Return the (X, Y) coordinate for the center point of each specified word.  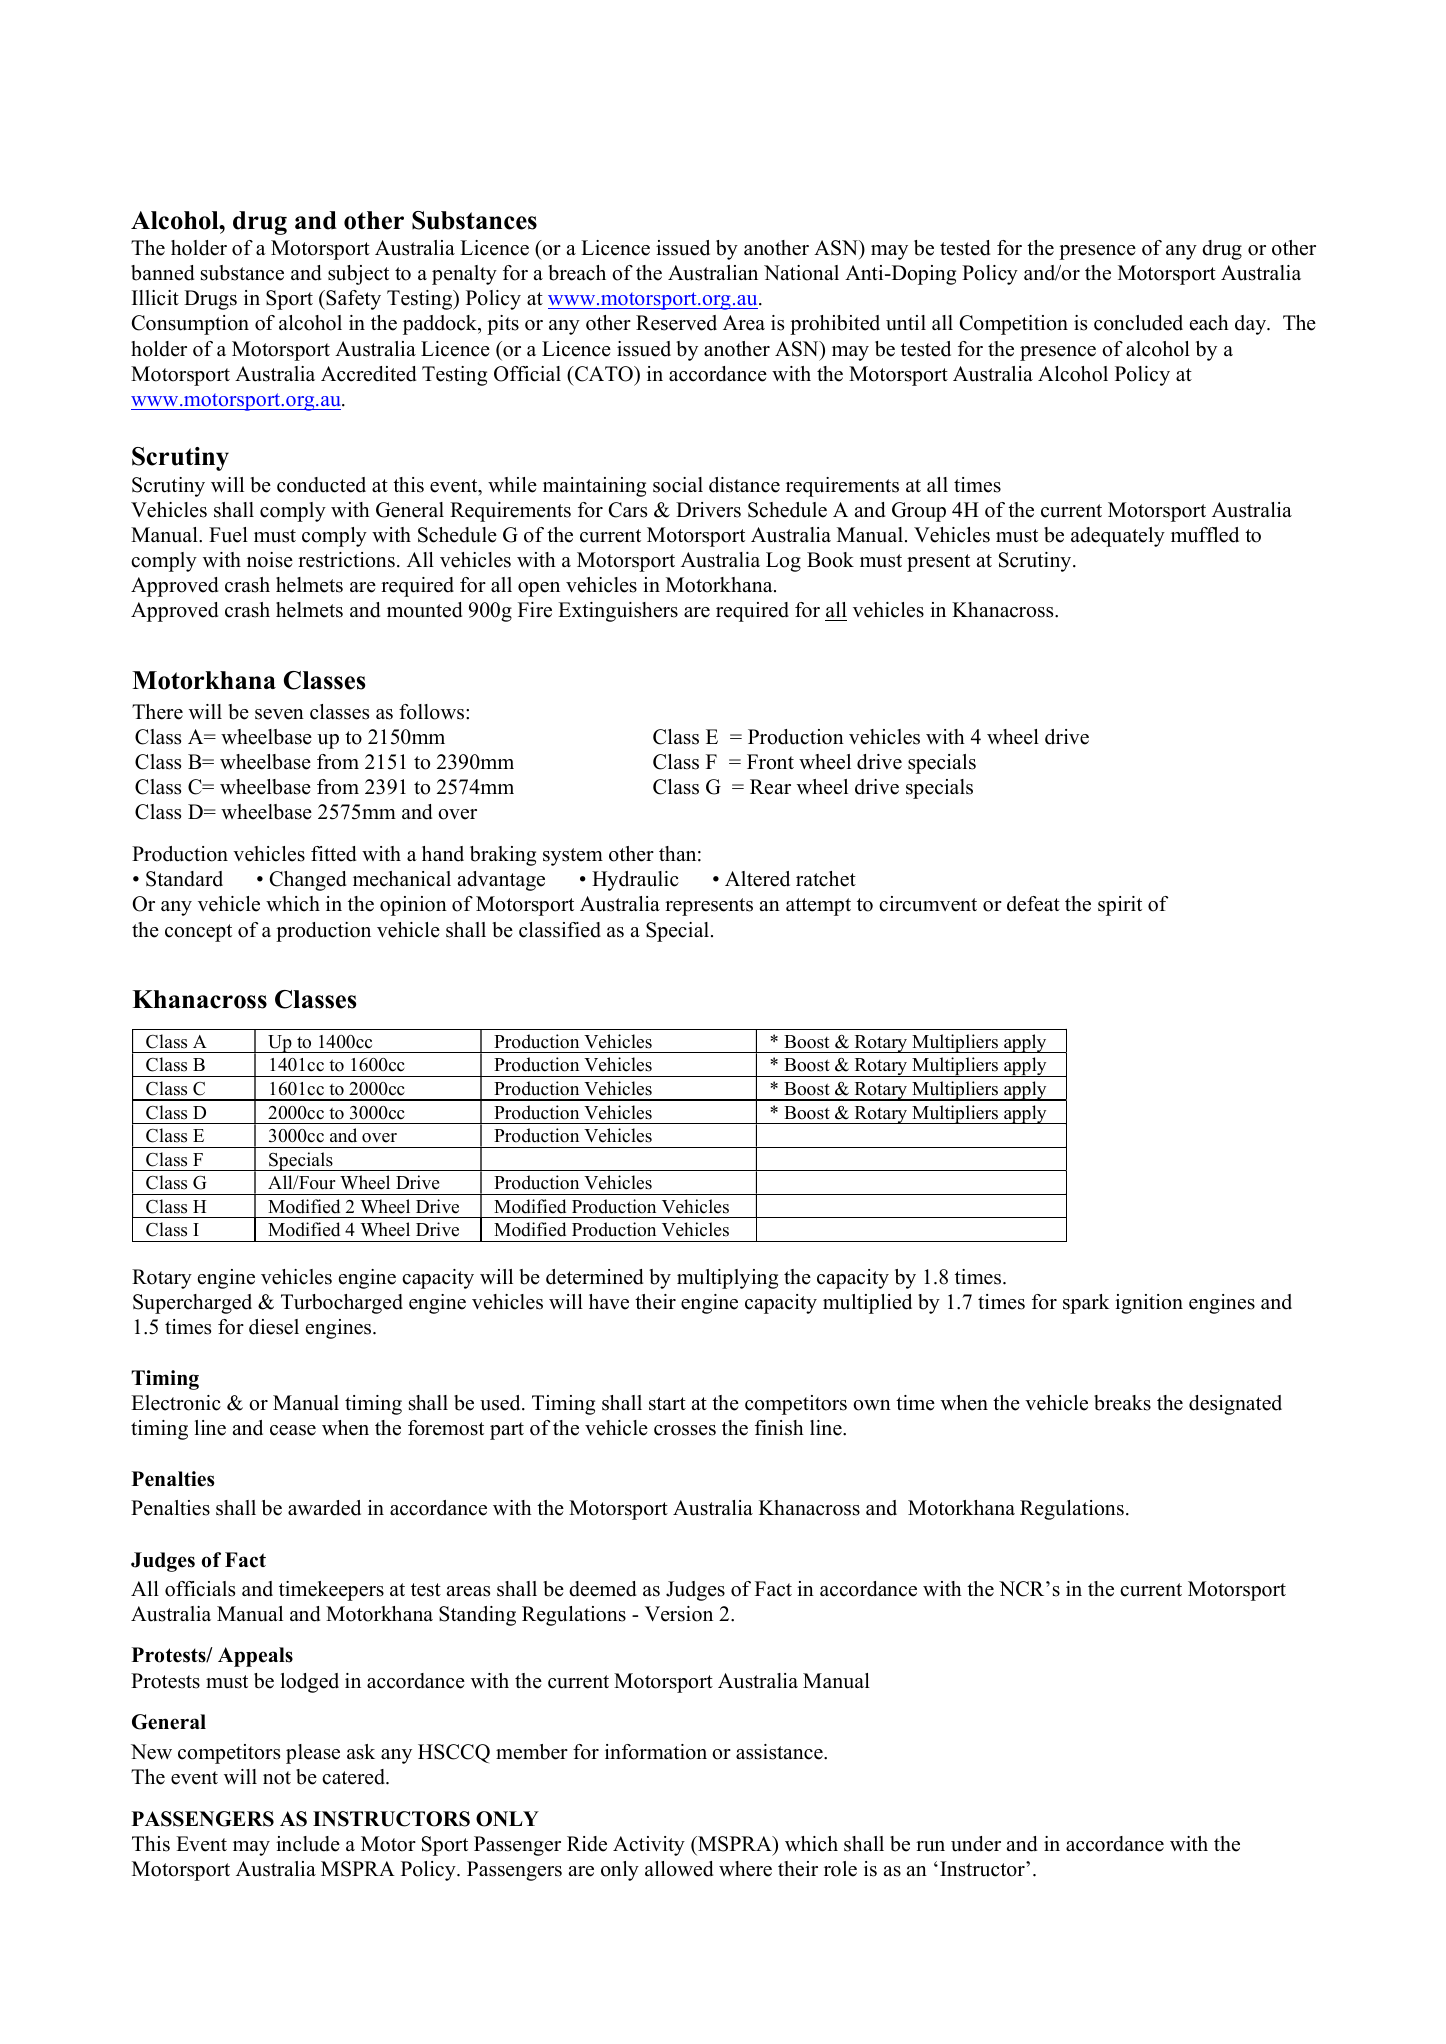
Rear (770, 787)
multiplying (727, 1279)
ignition (1149, 1304)
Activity (649, 1846)
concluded (1138, 323)
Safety (352, 300)
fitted (333, 854)
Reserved (676, 323)
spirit (1120, 906)
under (976, 1844)
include (308, 1844)
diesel (274, 1327)
